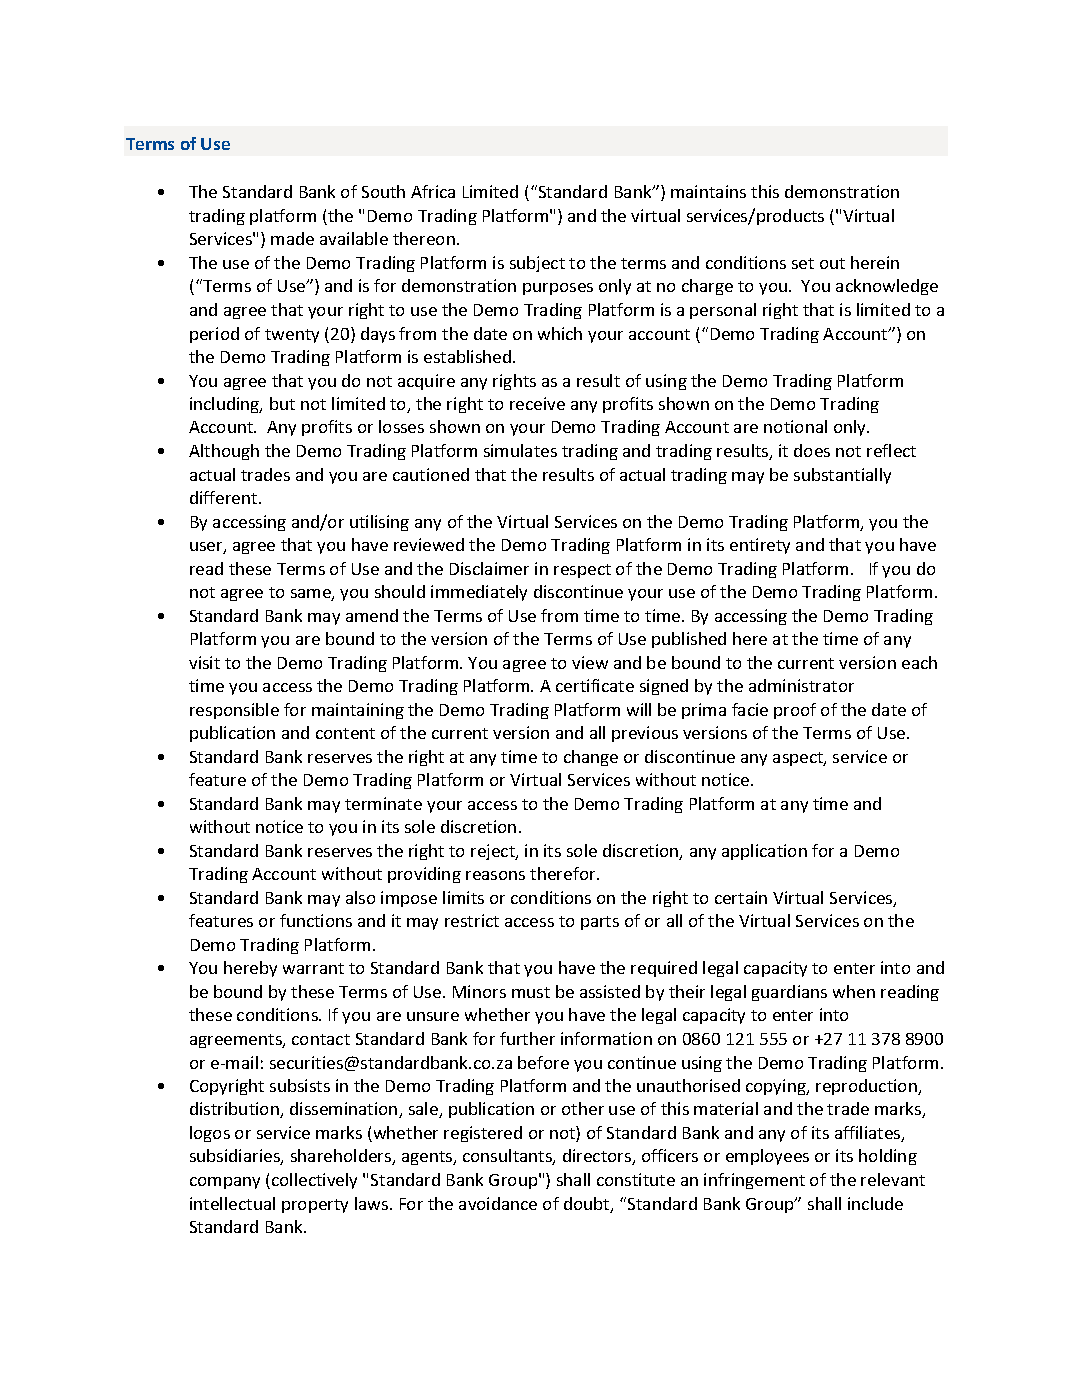 The image size is (1072, 1387). Describe the element at coordinates (292, 238) in the image. I see `made` at that location.
